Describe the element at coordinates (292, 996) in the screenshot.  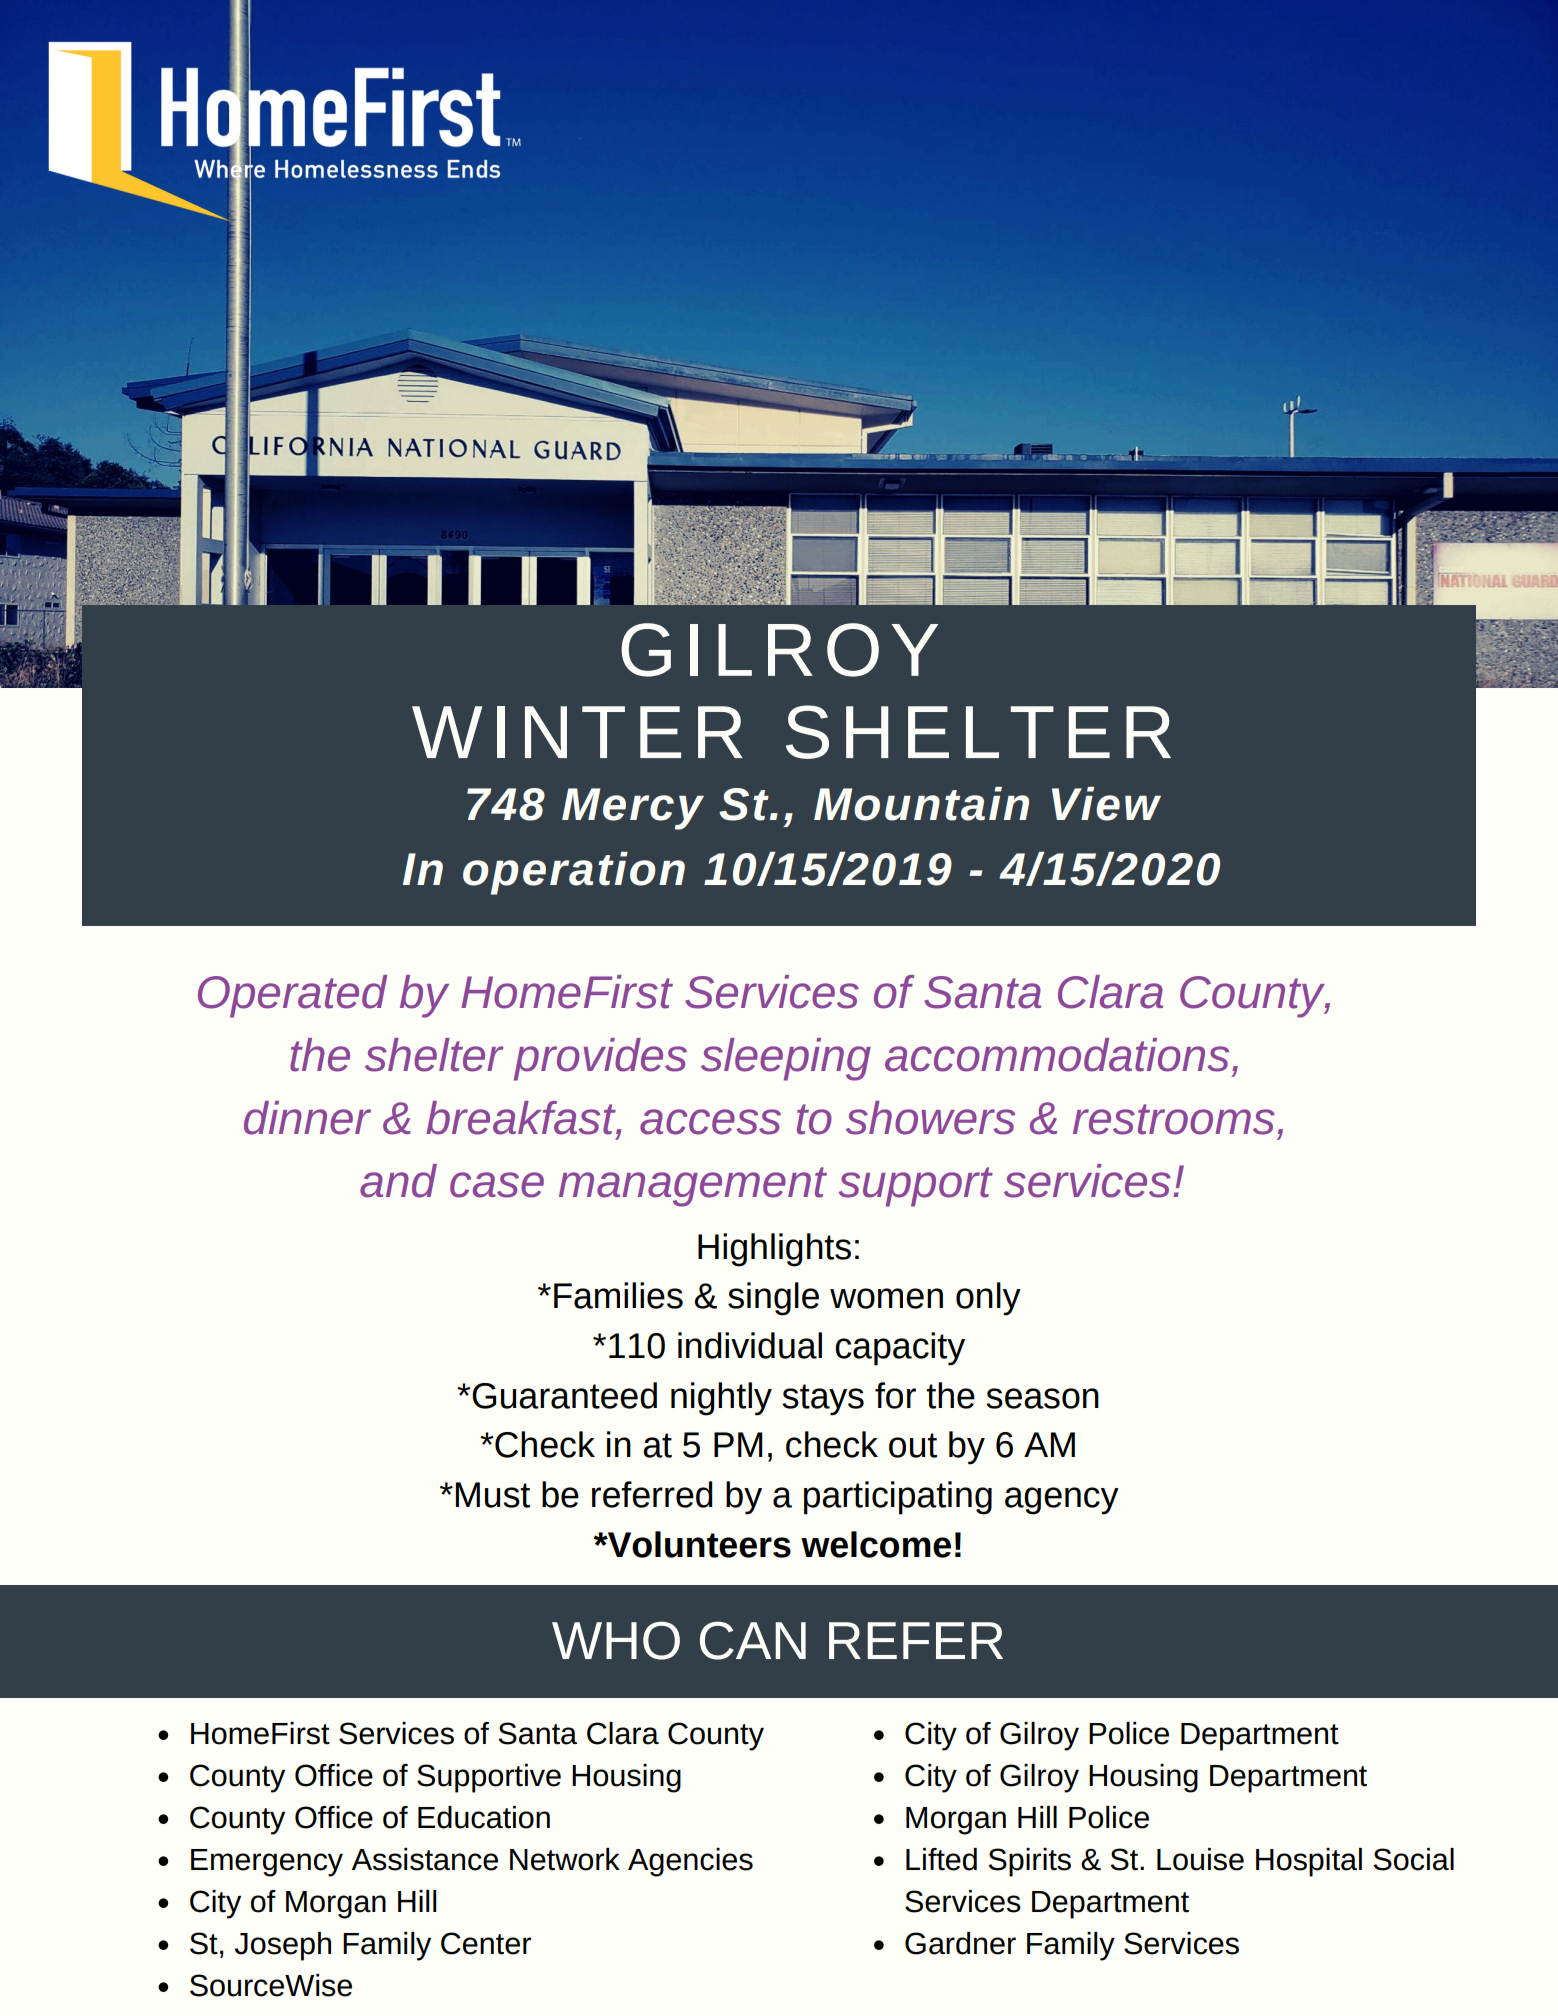
I see `Operated` at that location.
